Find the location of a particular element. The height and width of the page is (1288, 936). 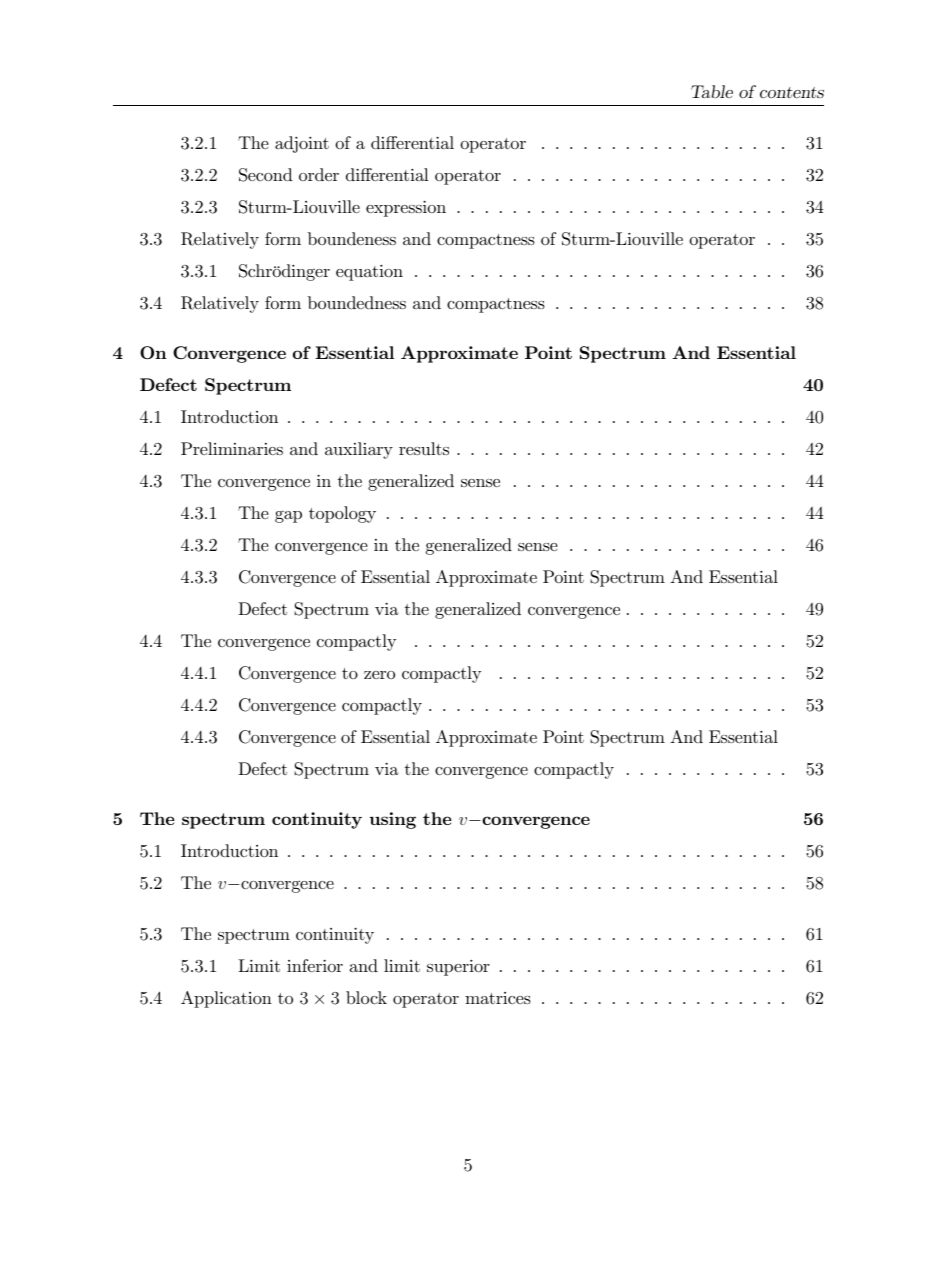

expression is located at coordinates (406, 209).
